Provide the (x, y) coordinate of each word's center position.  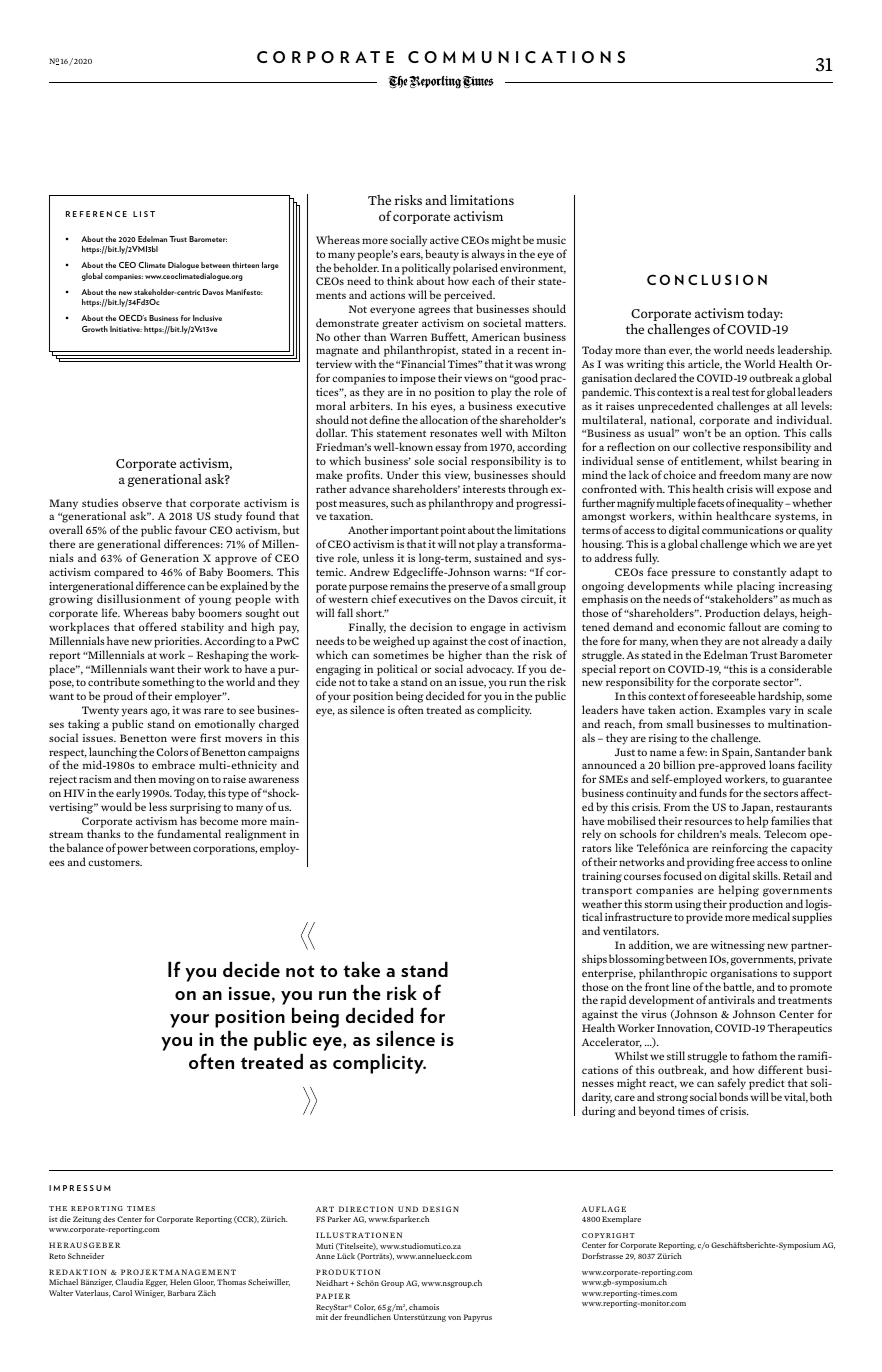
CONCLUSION (707, 279)
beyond (656, 1112)
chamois (424, 1307)
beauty (442, 255)
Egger (156, 1283)
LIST (144, 214)
